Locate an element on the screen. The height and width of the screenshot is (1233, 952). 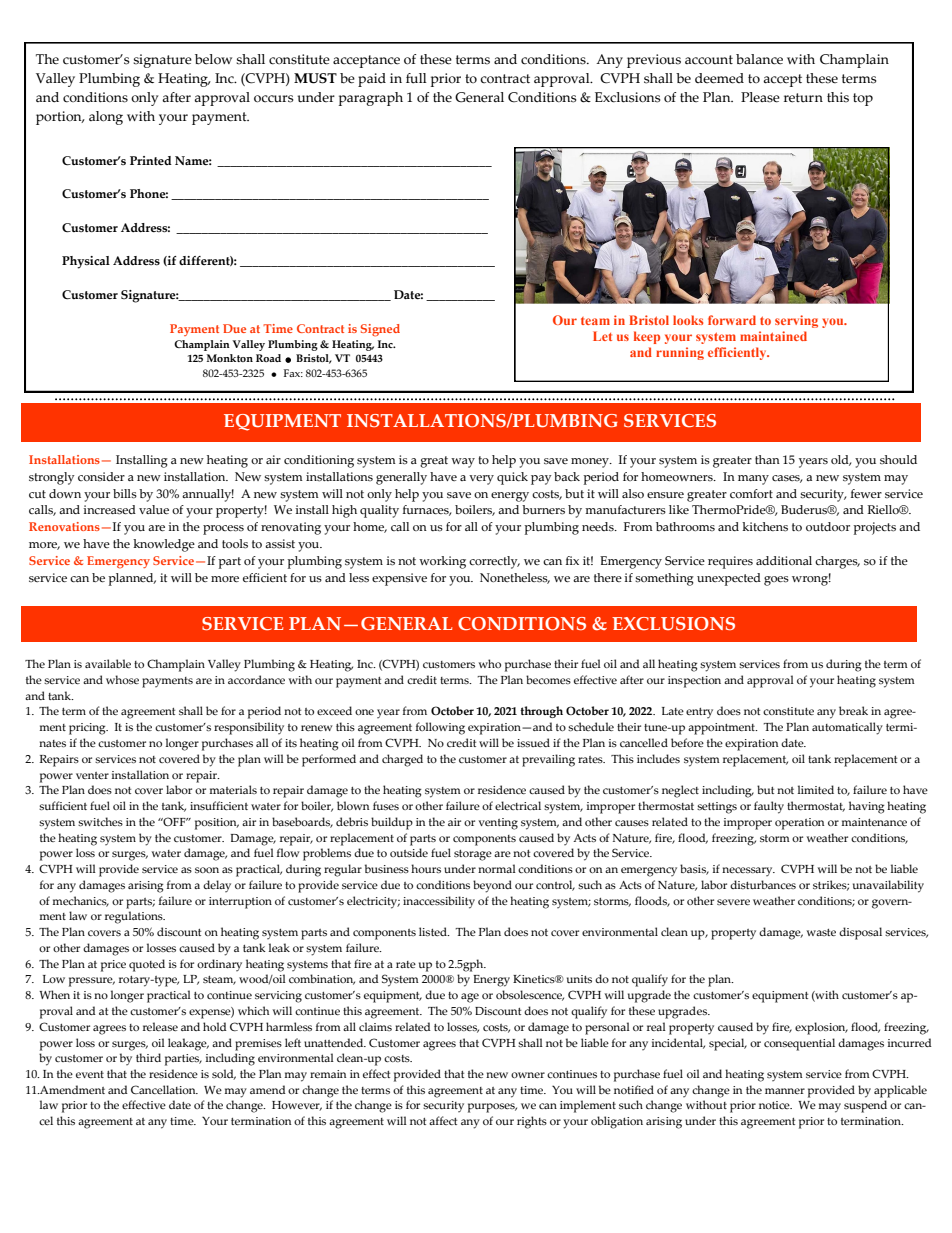
Cancellation is located at coordinates (164, 1089).
